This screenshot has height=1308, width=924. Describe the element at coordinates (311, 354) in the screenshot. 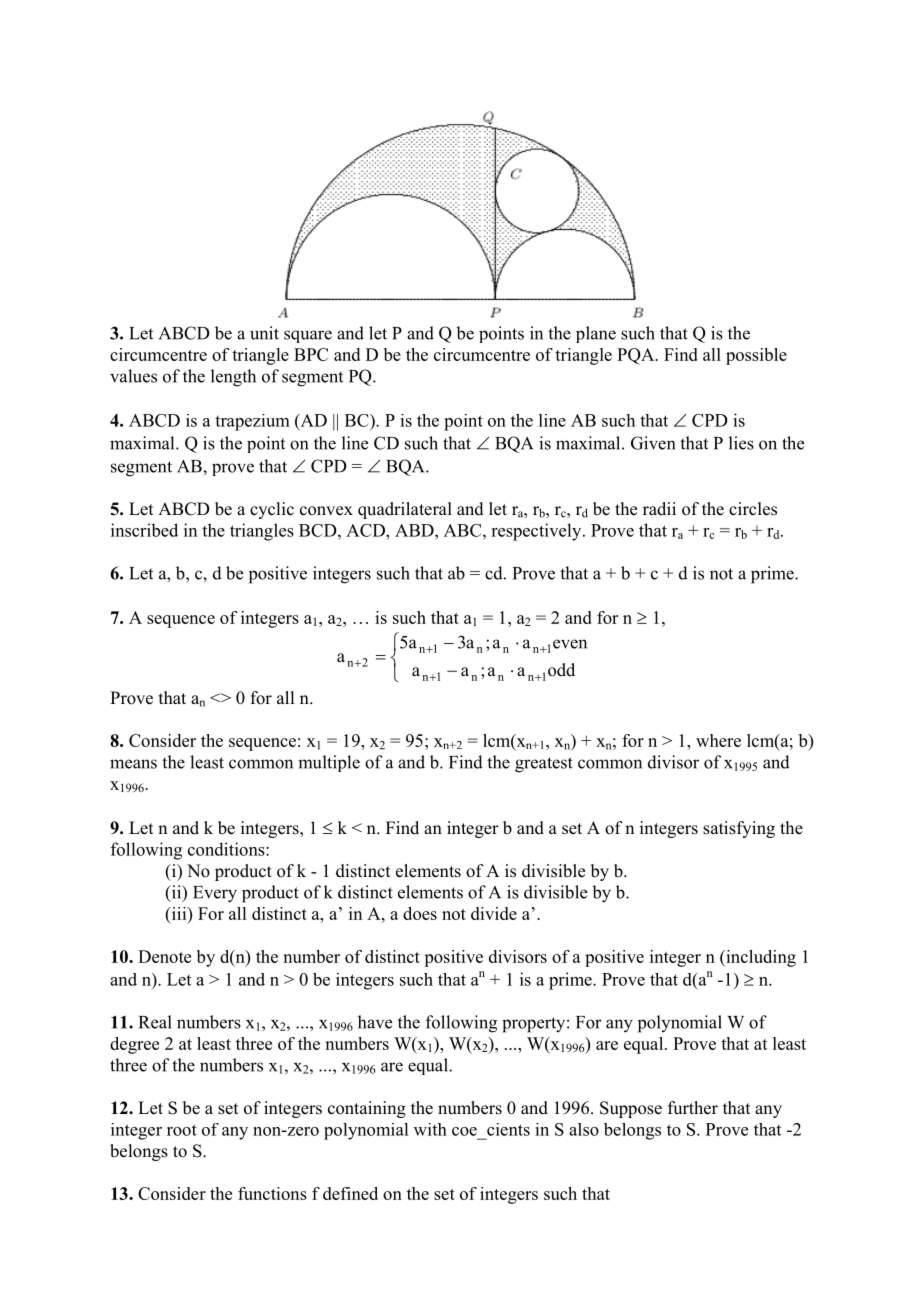

I see `BPC` at that location.
